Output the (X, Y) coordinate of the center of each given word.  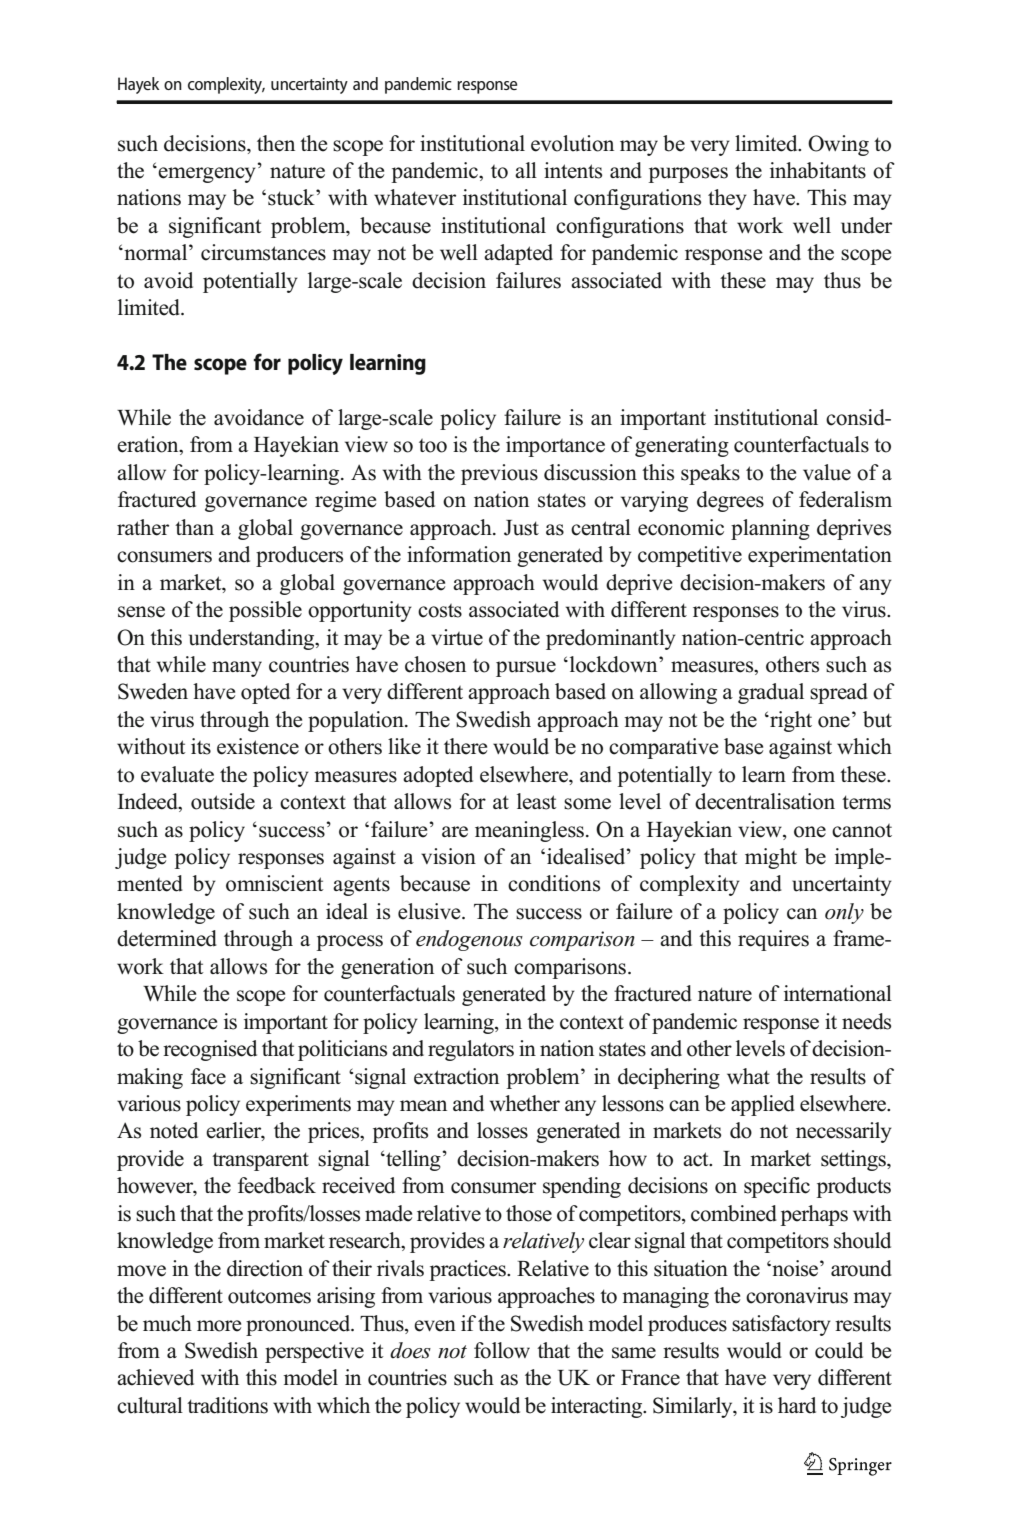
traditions (227, 1405)
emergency (207, 175)
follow (502, 1350)
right (790, 721)
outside (223, 801)
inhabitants (818, 170)
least (537, 801)
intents (573, 170)
